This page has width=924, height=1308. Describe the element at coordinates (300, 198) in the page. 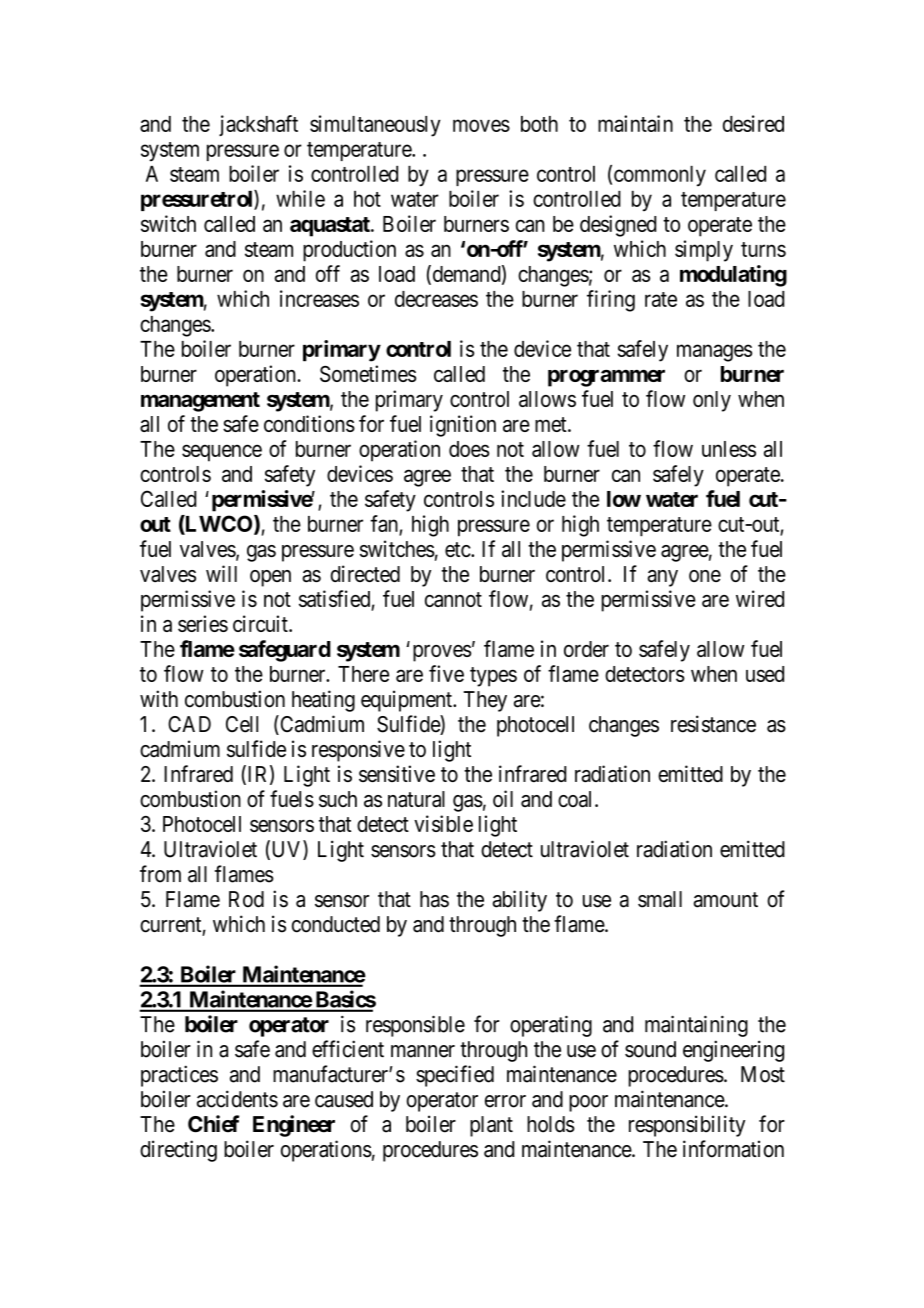

I see `while` at that location.
